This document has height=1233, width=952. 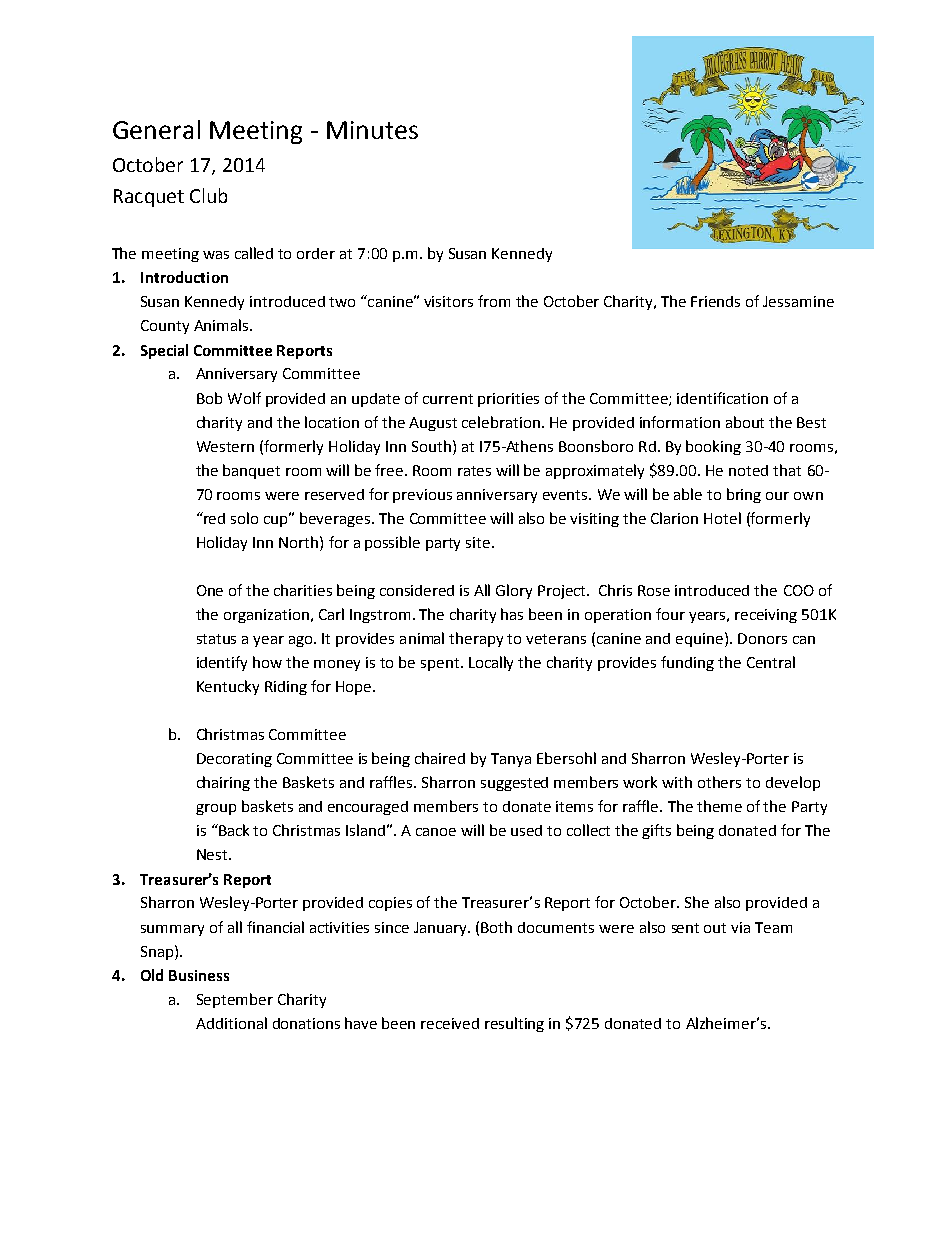 What do you see at coordinates (235, 1000) in the document?
I see `September` at bounding box center [235, 1000].
